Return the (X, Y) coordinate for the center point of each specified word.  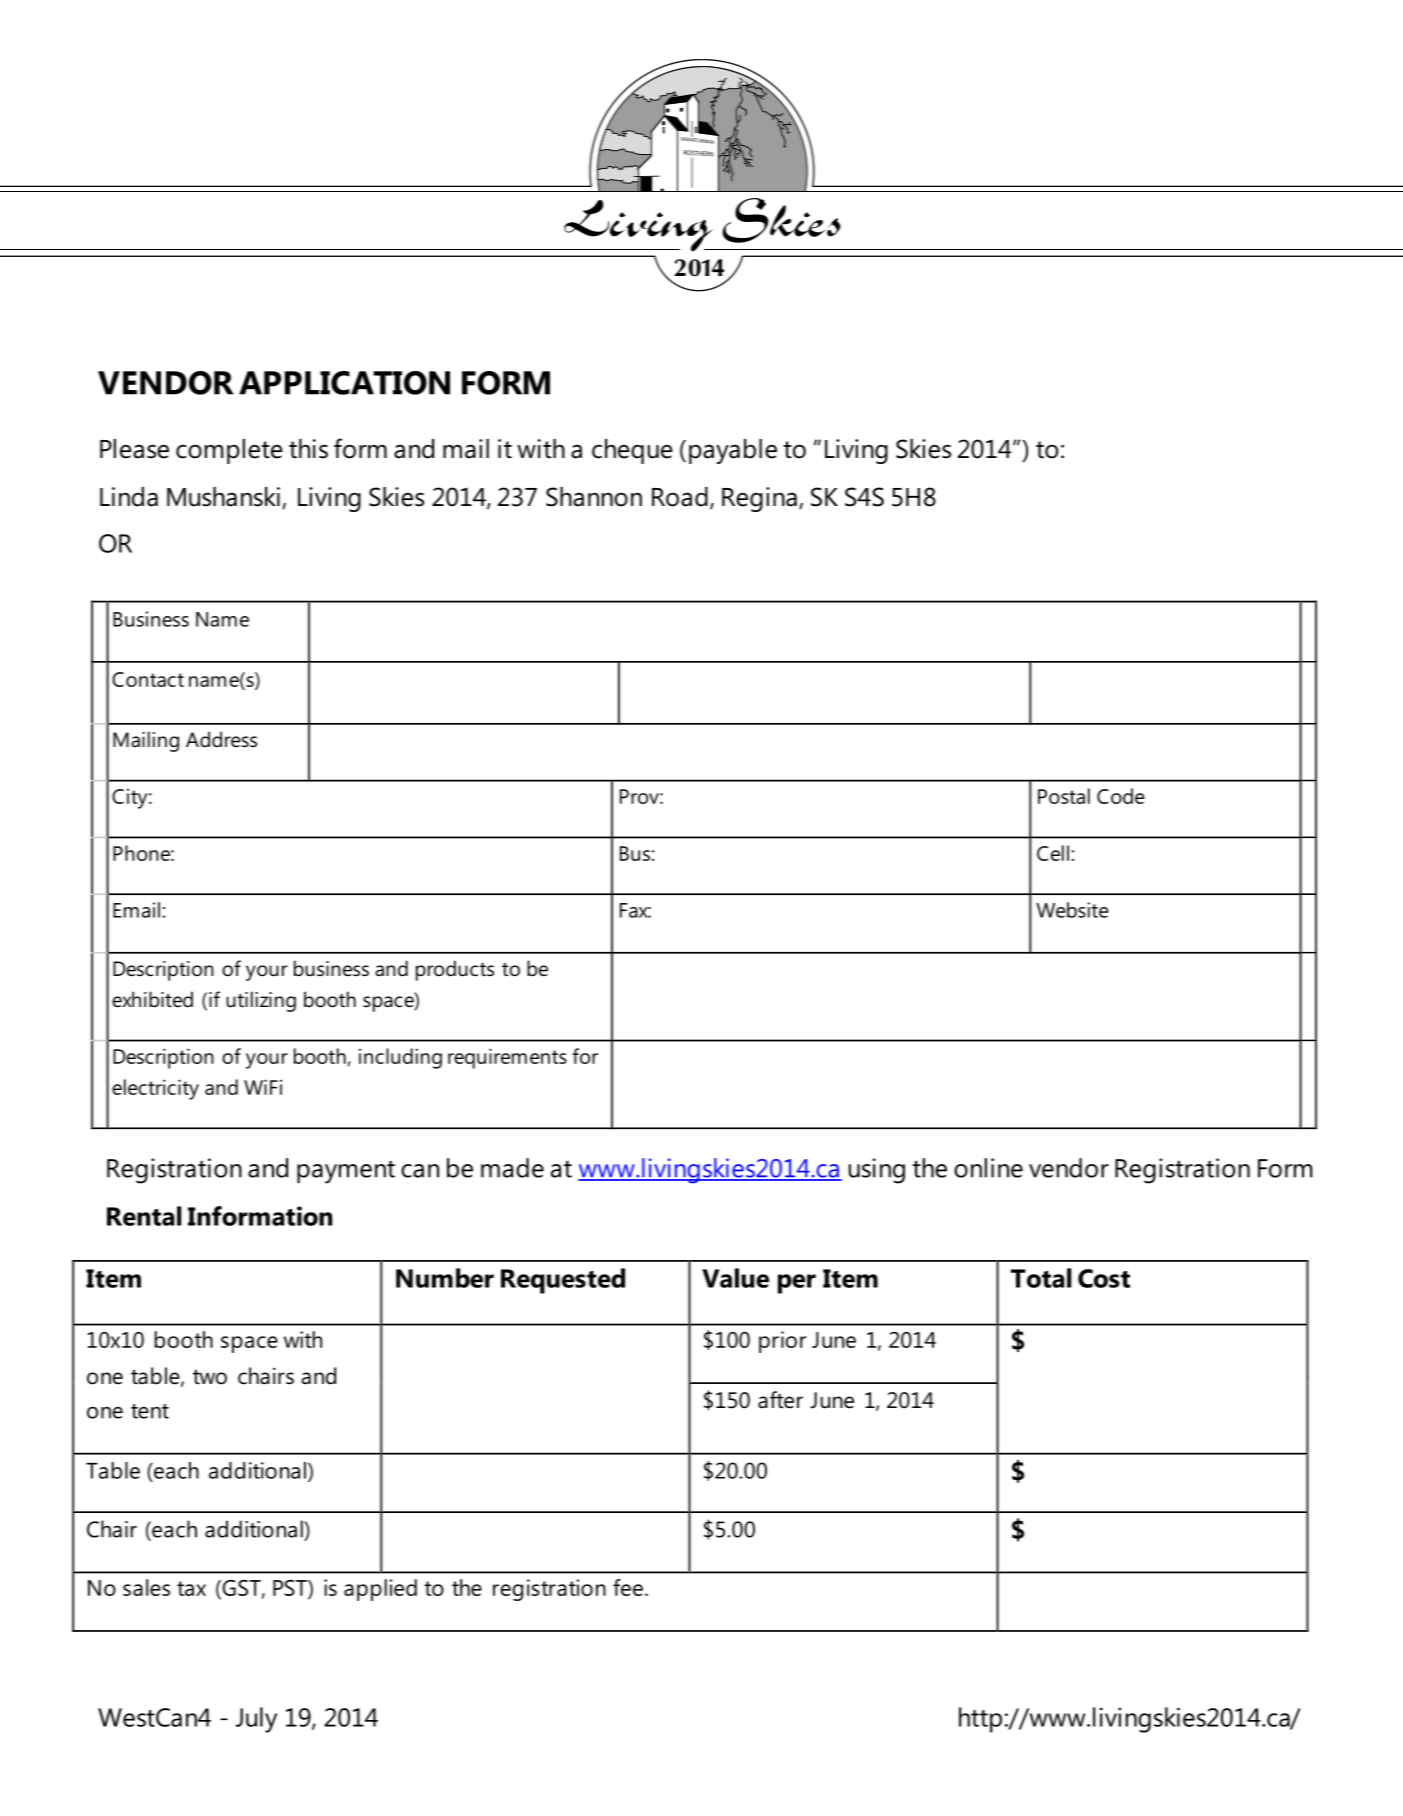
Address (221, 739)
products (455, 970)
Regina (759, 499)
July (256, 1720)
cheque (632, 451)
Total (1041, 1278)
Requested (563, 1281)
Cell (1053, 853)
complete (229, 451)
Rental (144, 1216)
